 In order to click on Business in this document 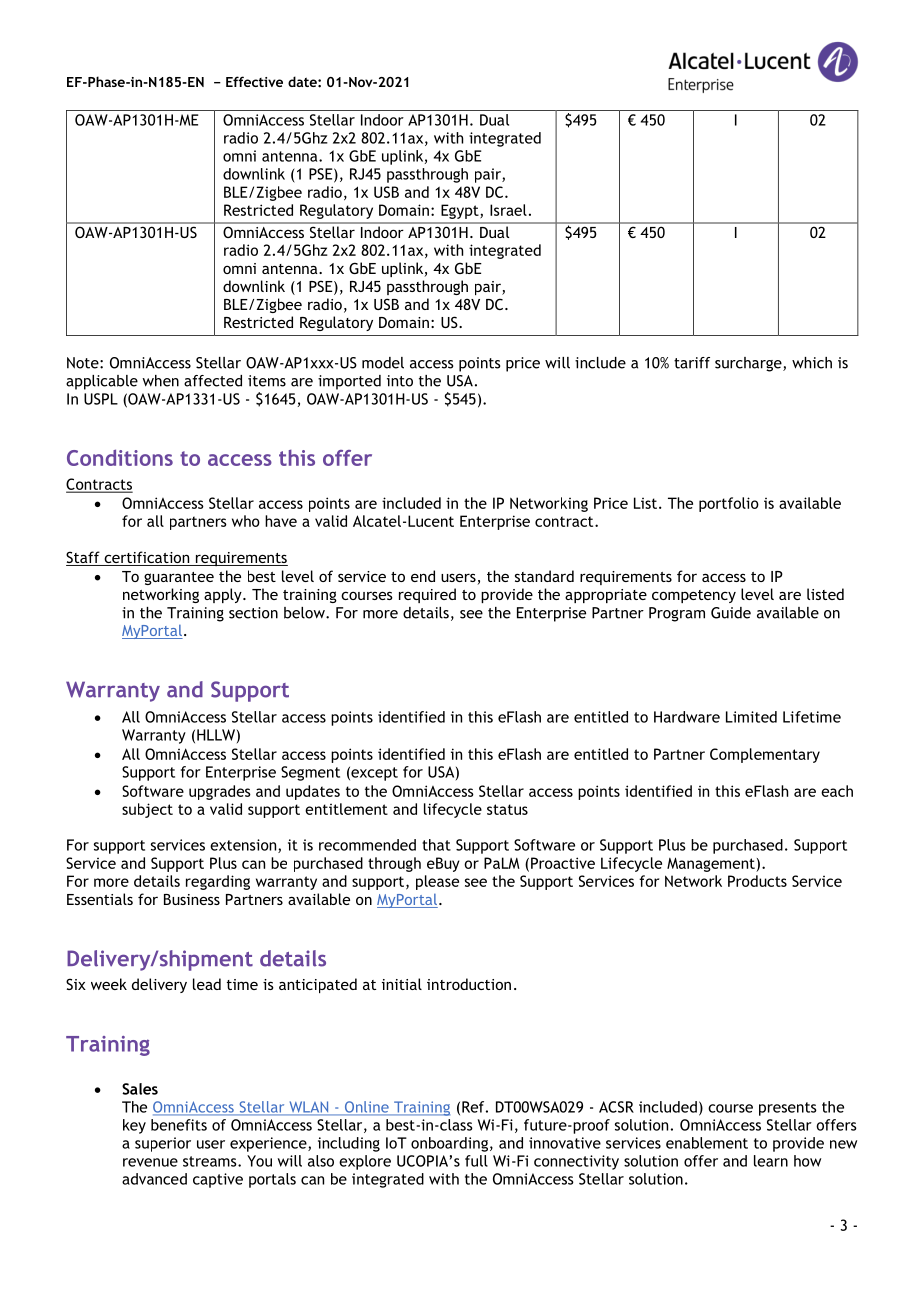, I will do `click(192, 899)`.
